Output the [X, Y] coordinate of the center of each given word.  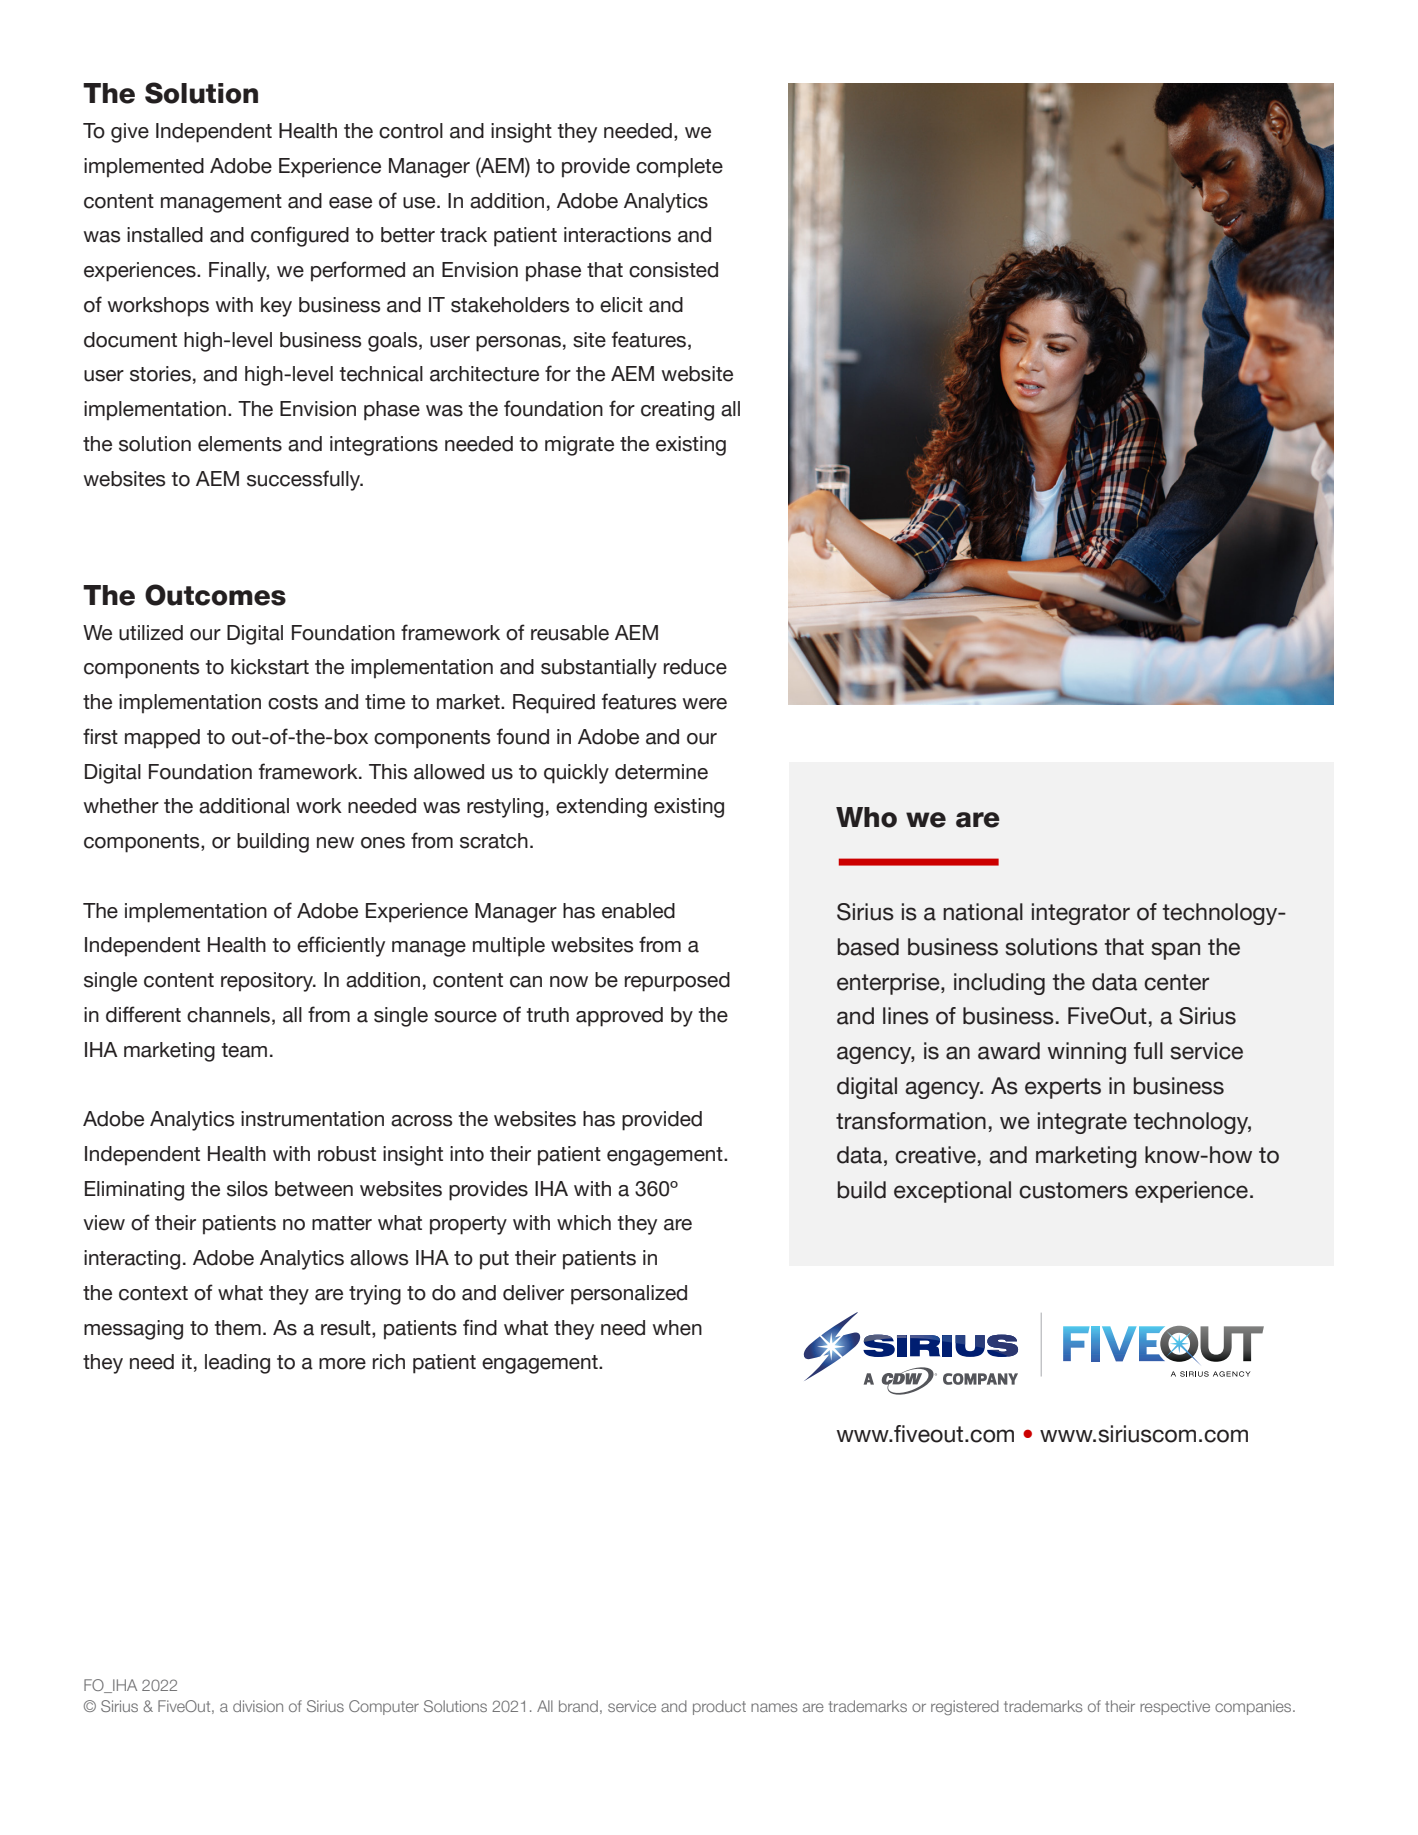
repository [268, 982]
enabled [638, 911]
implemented [144, 168]
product [719, 1707]
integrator [1081, 914]
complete [679, 168]
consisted [673, 270]
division [258, 1706]
